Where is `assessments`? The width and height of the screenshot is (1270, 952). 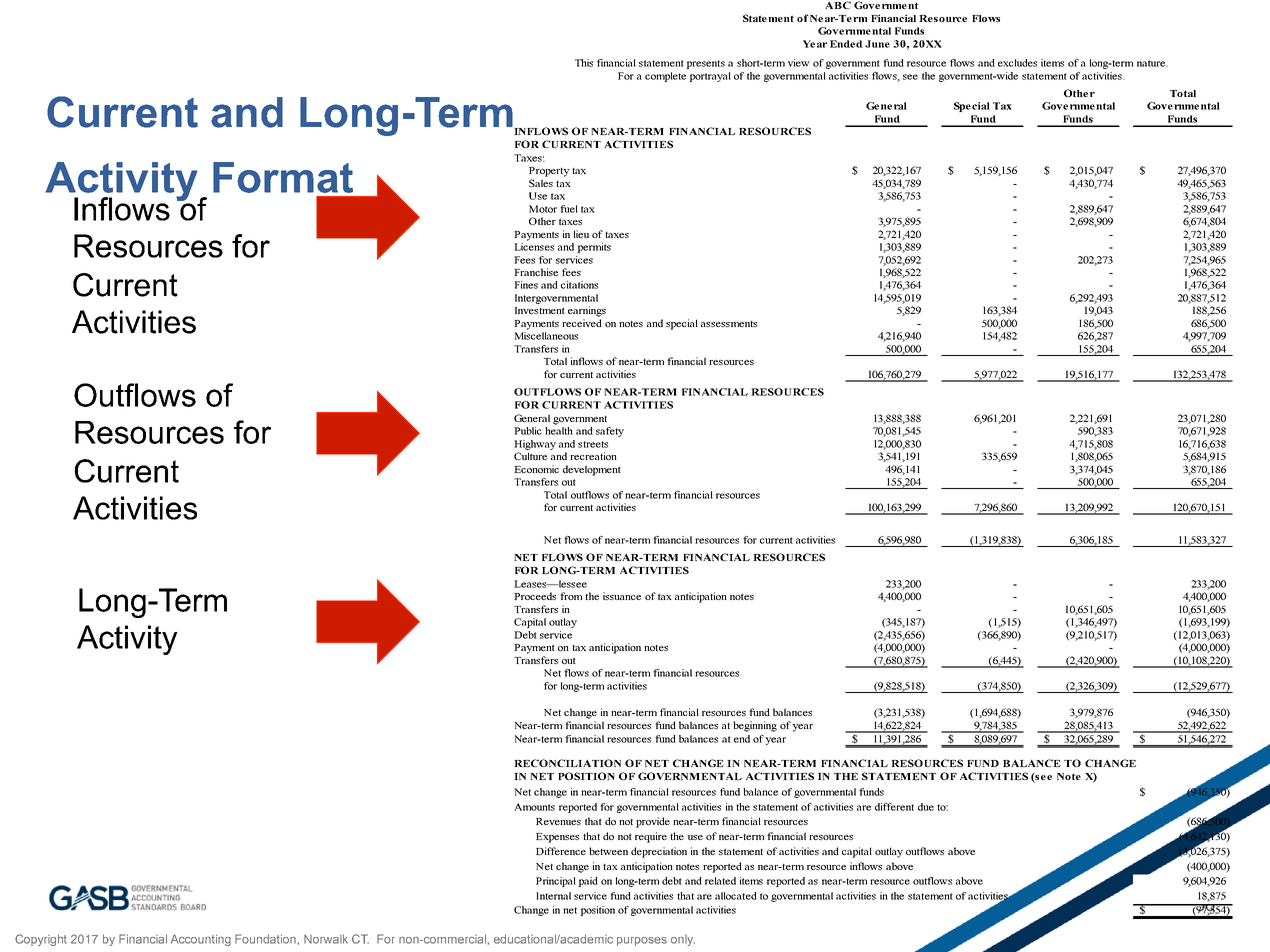
assessments is located at coordinates (729, 324).
